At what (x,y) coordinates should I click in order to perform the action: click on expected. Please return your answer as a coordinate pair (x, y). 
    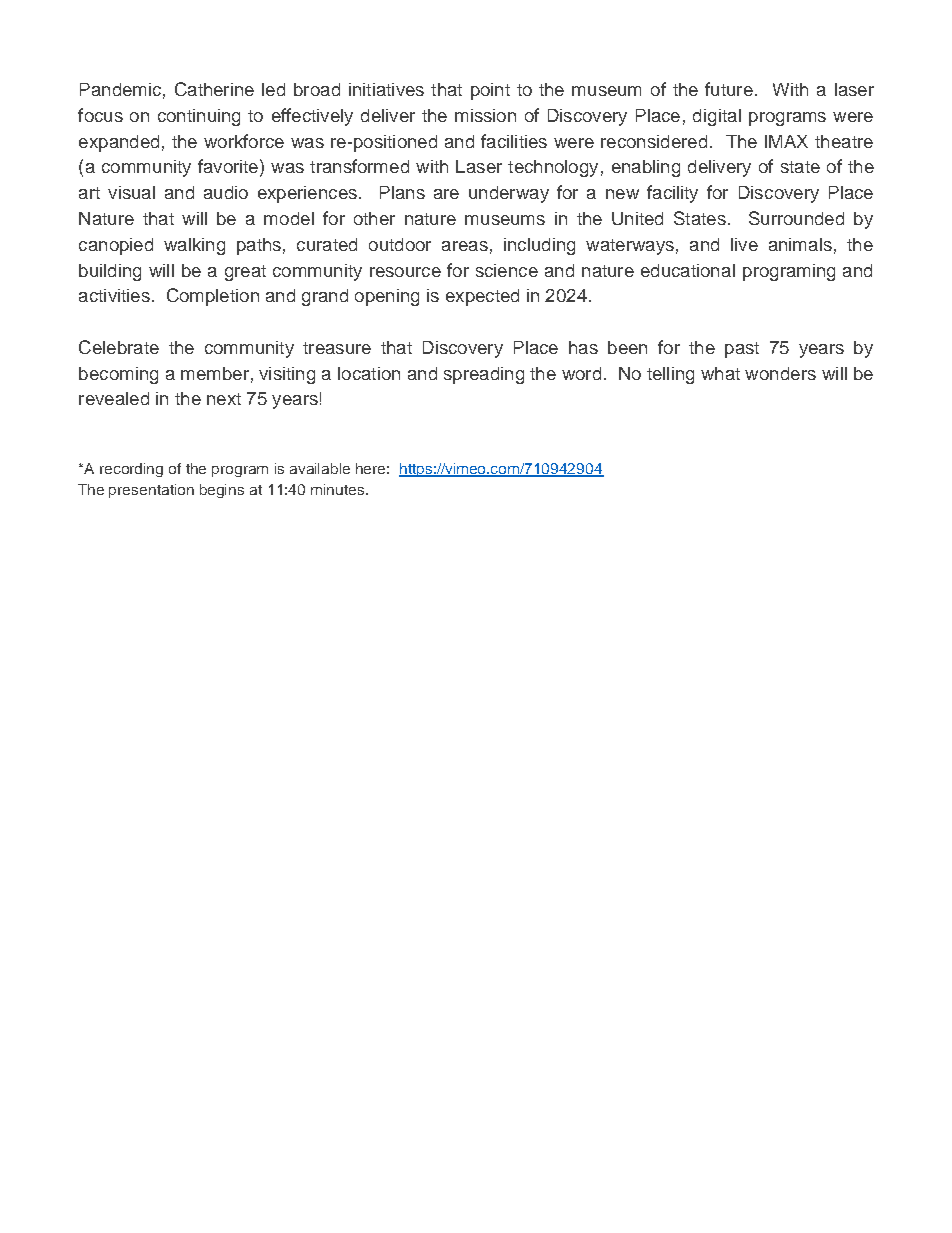
    Looking at the image, I should click on (482, 297).
